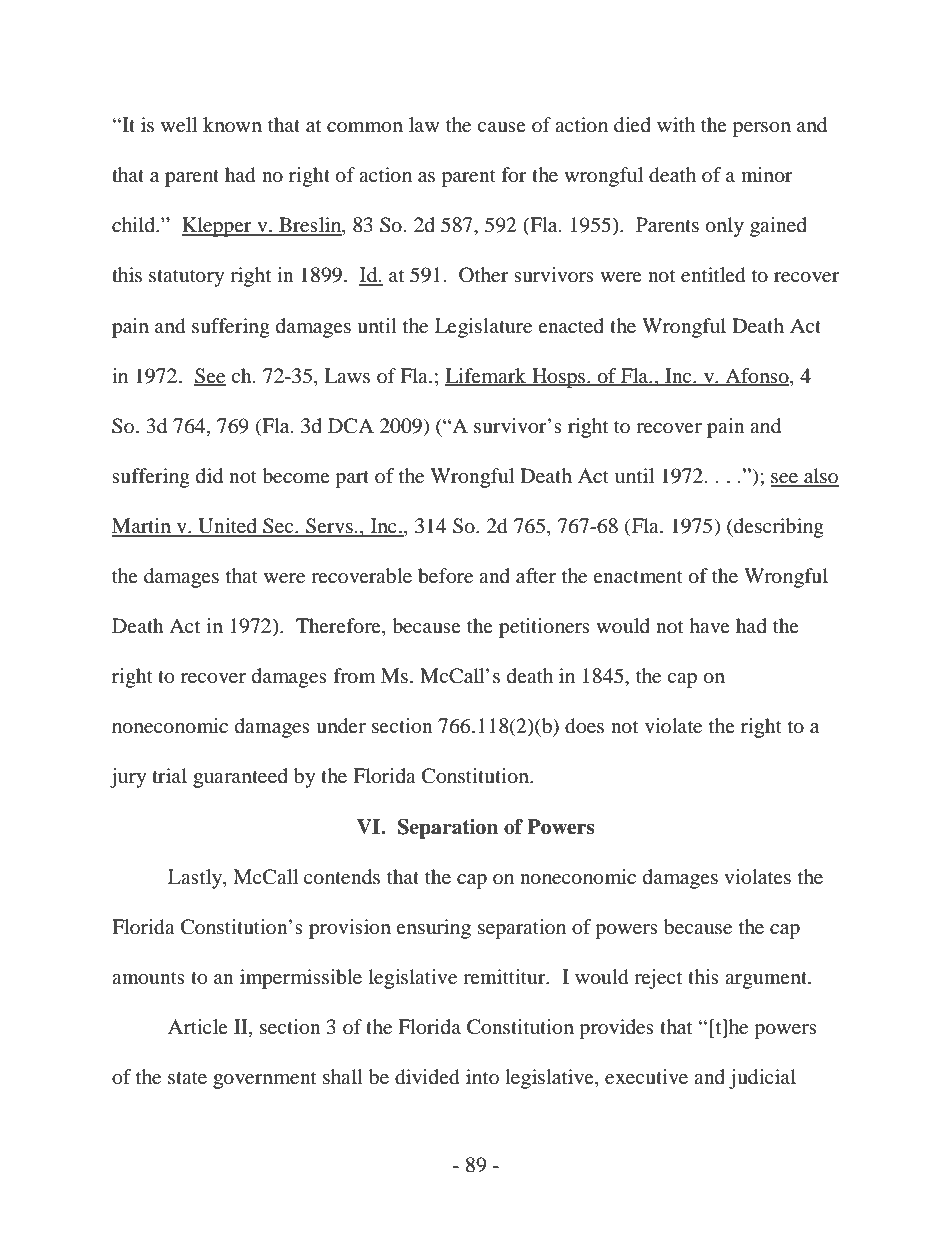 This image has height=1233, width=952. What do you see at coordinates (676, 124) in the image?
I see `with` at bounding box center [676, 124].
